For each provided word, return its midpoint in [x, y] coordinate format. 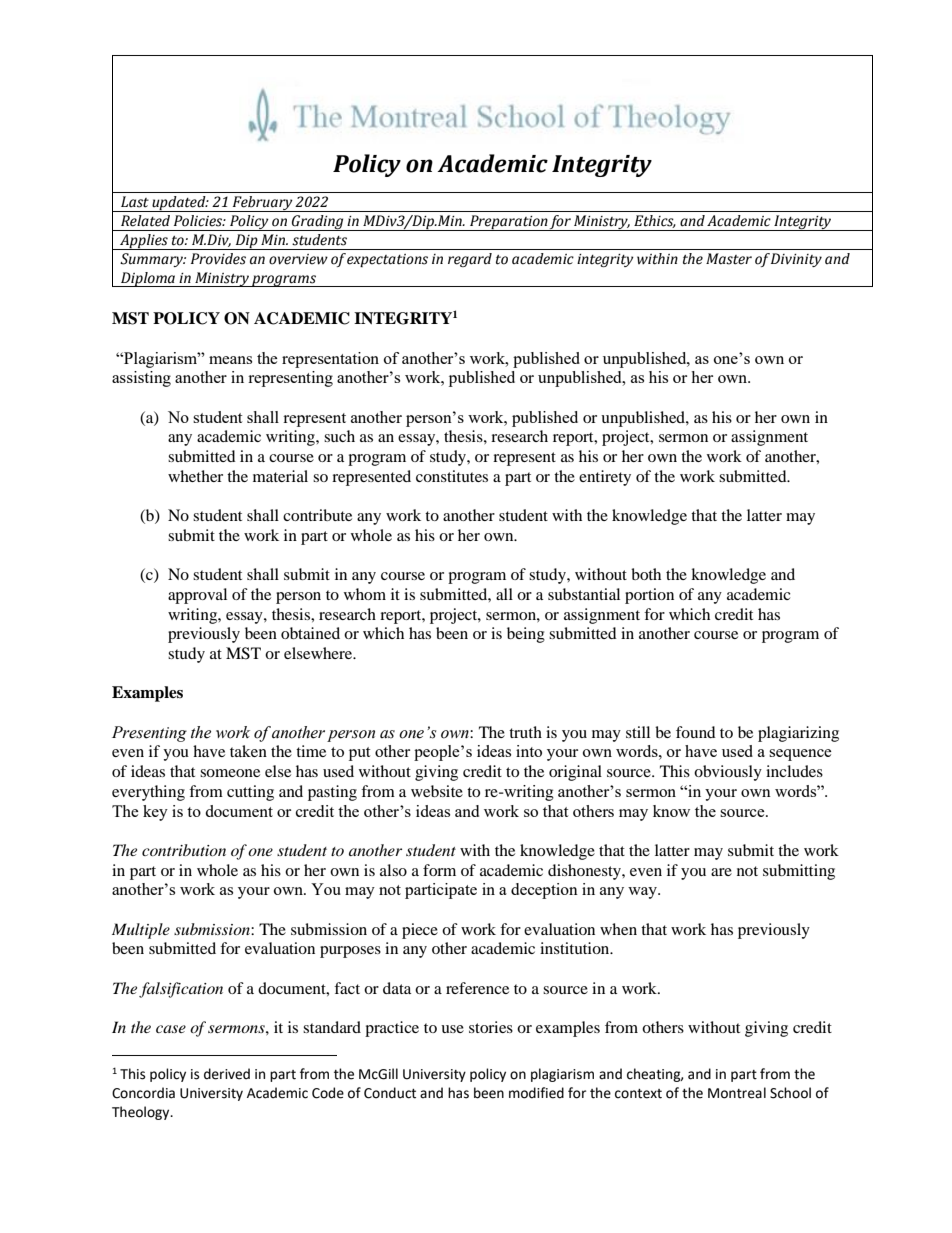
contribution [184, 850]
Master [729, 259]
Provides [218, 259]
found [696, 732]
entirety [605, 478]
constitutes [452, 476]
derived [227, 1074]
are [721, 872]
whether [195, 476]
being [526, 635]
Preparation [508, 223]
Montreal [737, 1093]
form [439, 870]
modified [536, 1093]
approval [197, 596]
